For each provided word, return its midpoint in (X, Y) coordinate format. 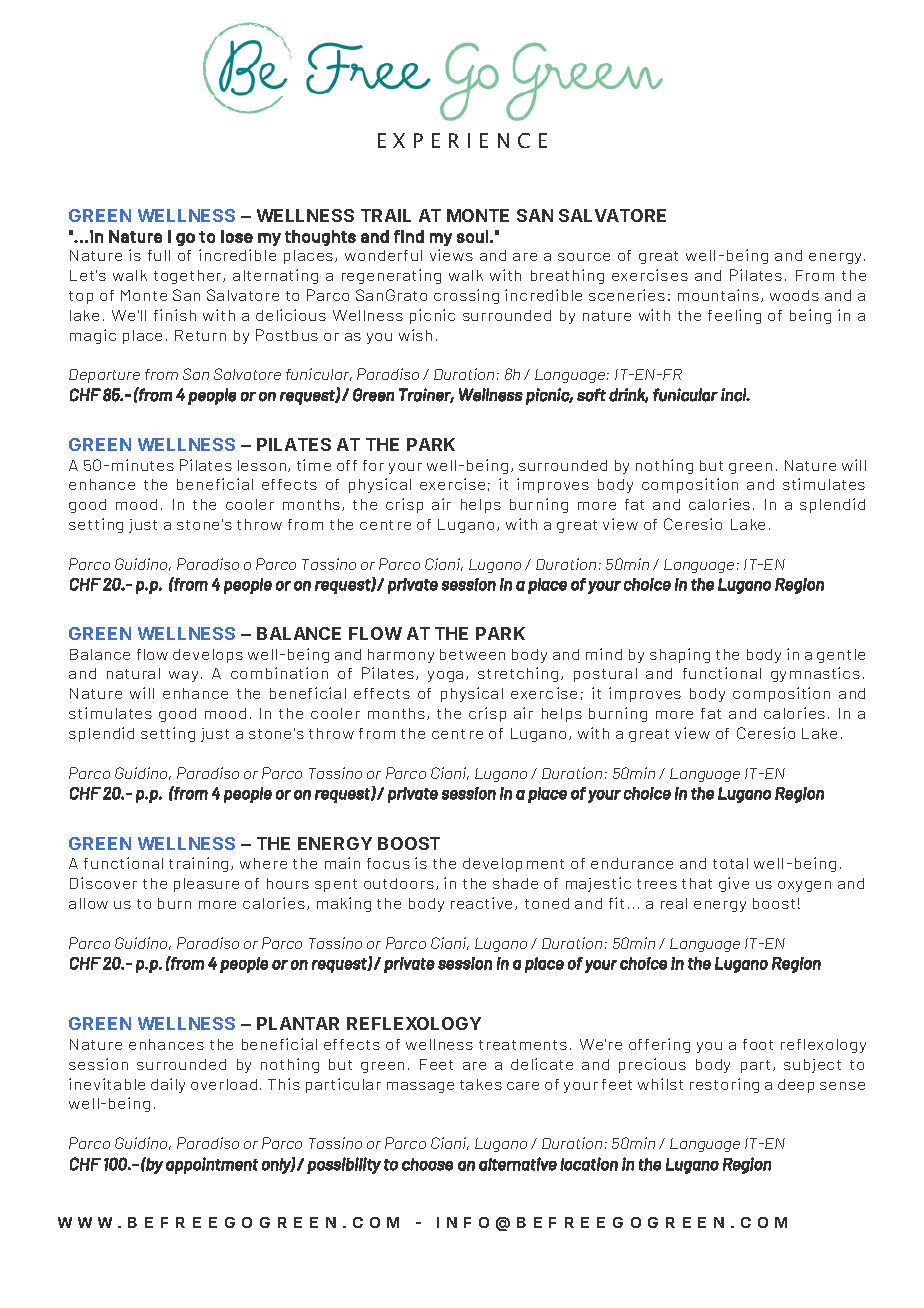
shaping (680, 655)
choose (427, 1164)
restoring (724, 1085)
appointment (212, 1165)
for (373, 465)
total (730, 863)
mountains (720, 295)
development (513, 865)
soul (472, 236)
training (198, 864)
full (159, 255)
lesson (263, 466)
